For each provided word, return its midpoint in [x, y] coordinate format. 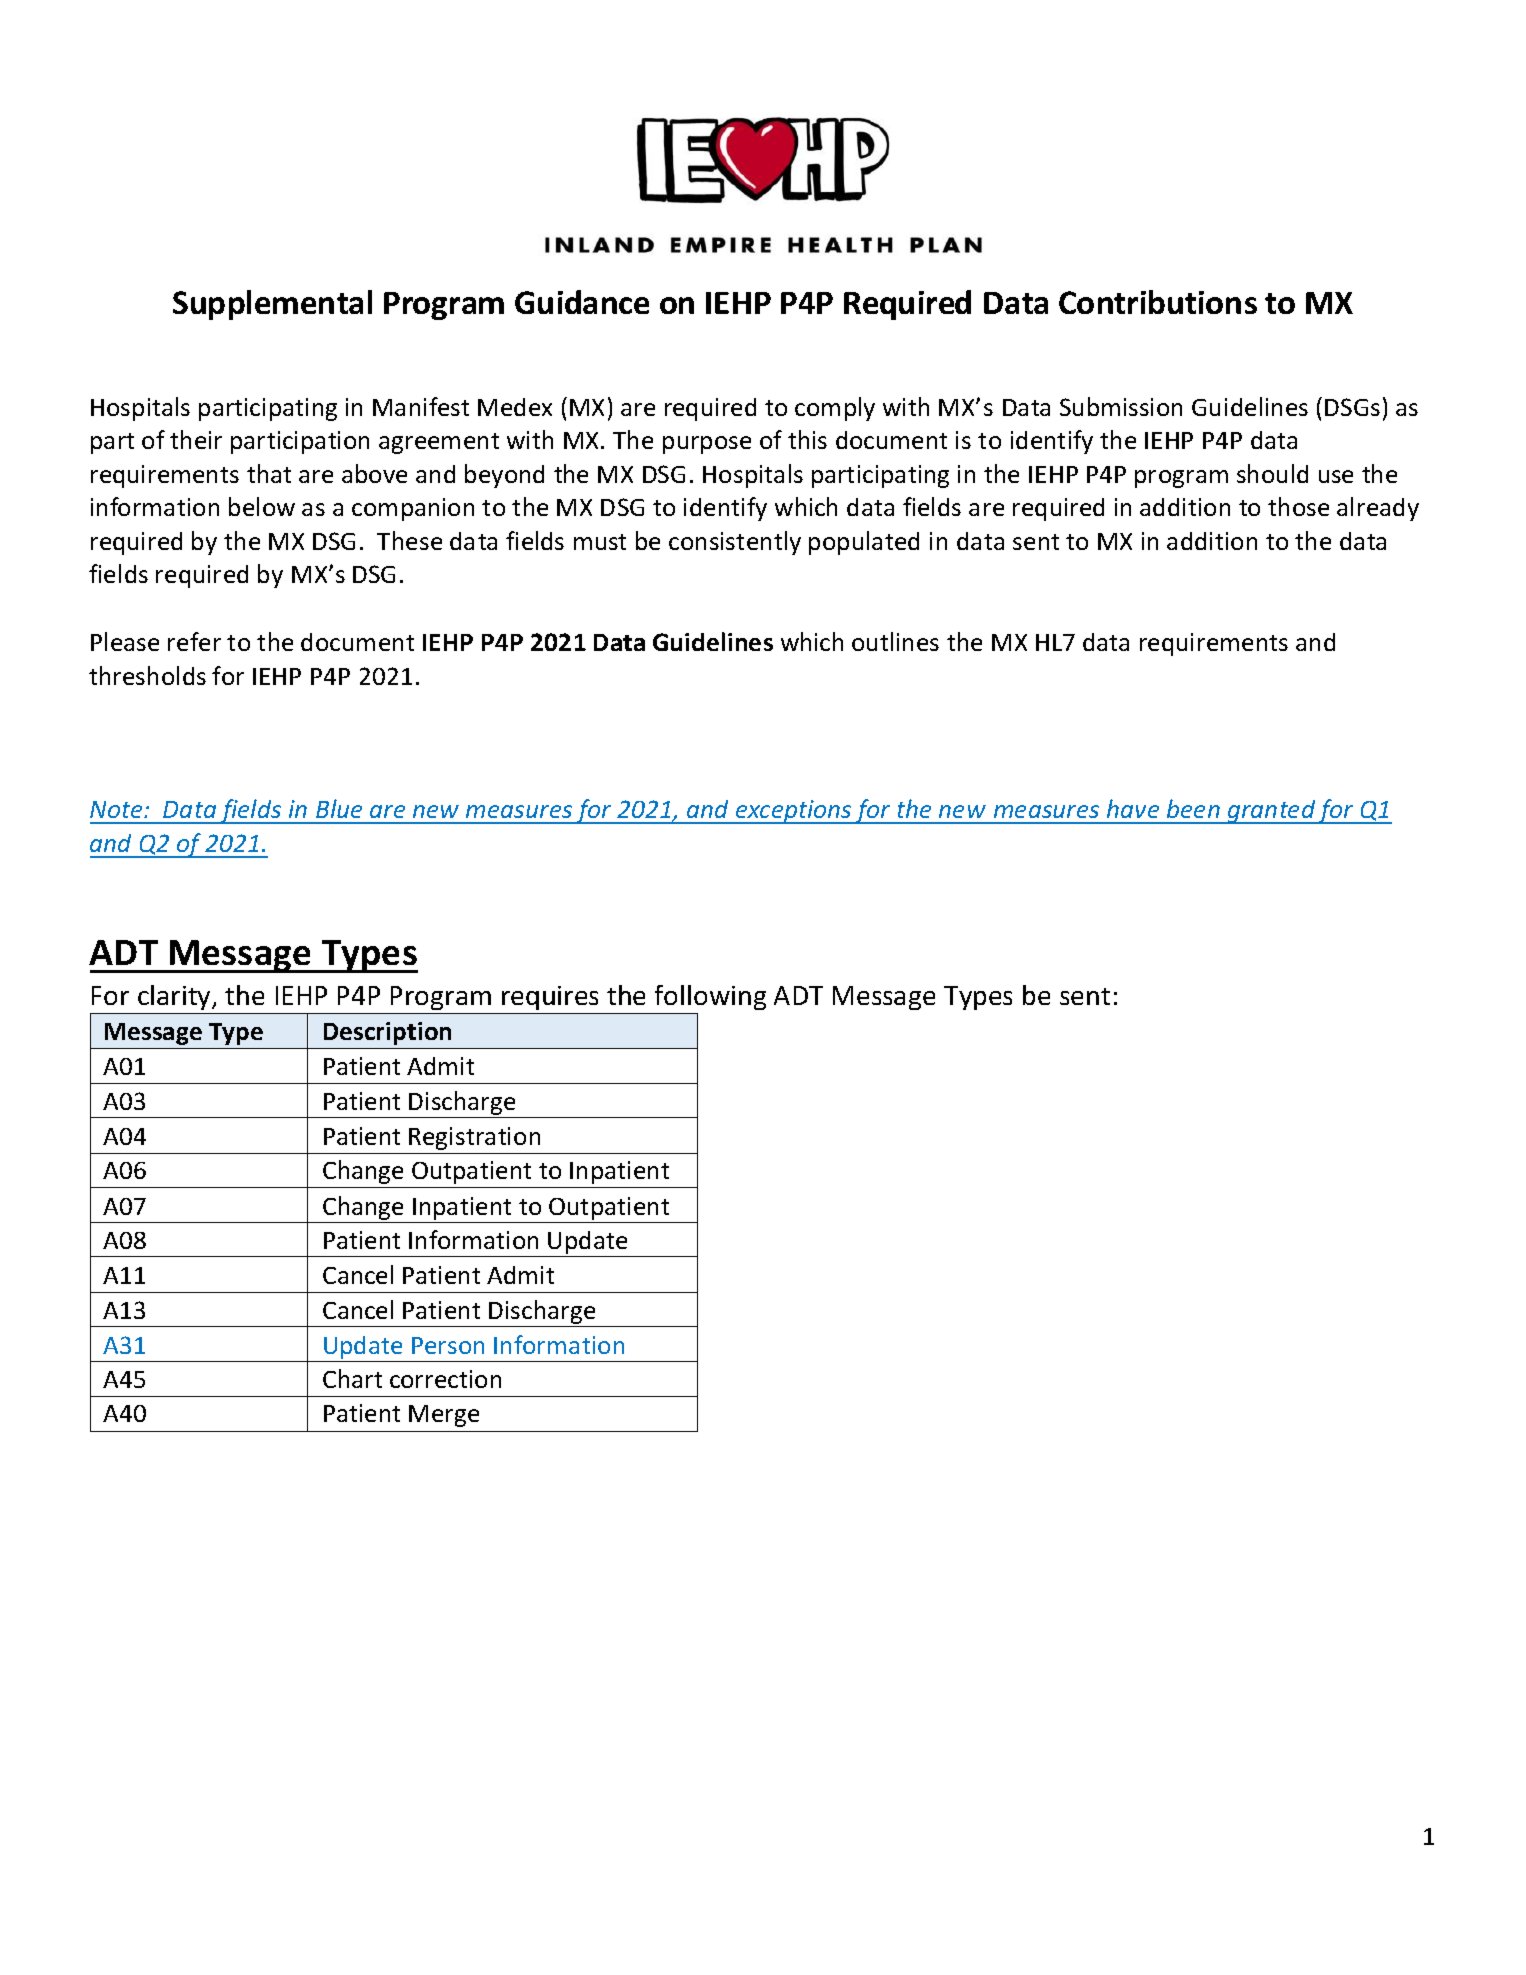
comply [835, 409]
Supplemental [272, 305]
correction [445, 1379]
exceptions [794, 812]
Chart [352, 1378]
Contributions [1158, 302]
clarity [175, 997]
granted [1272, 812]
